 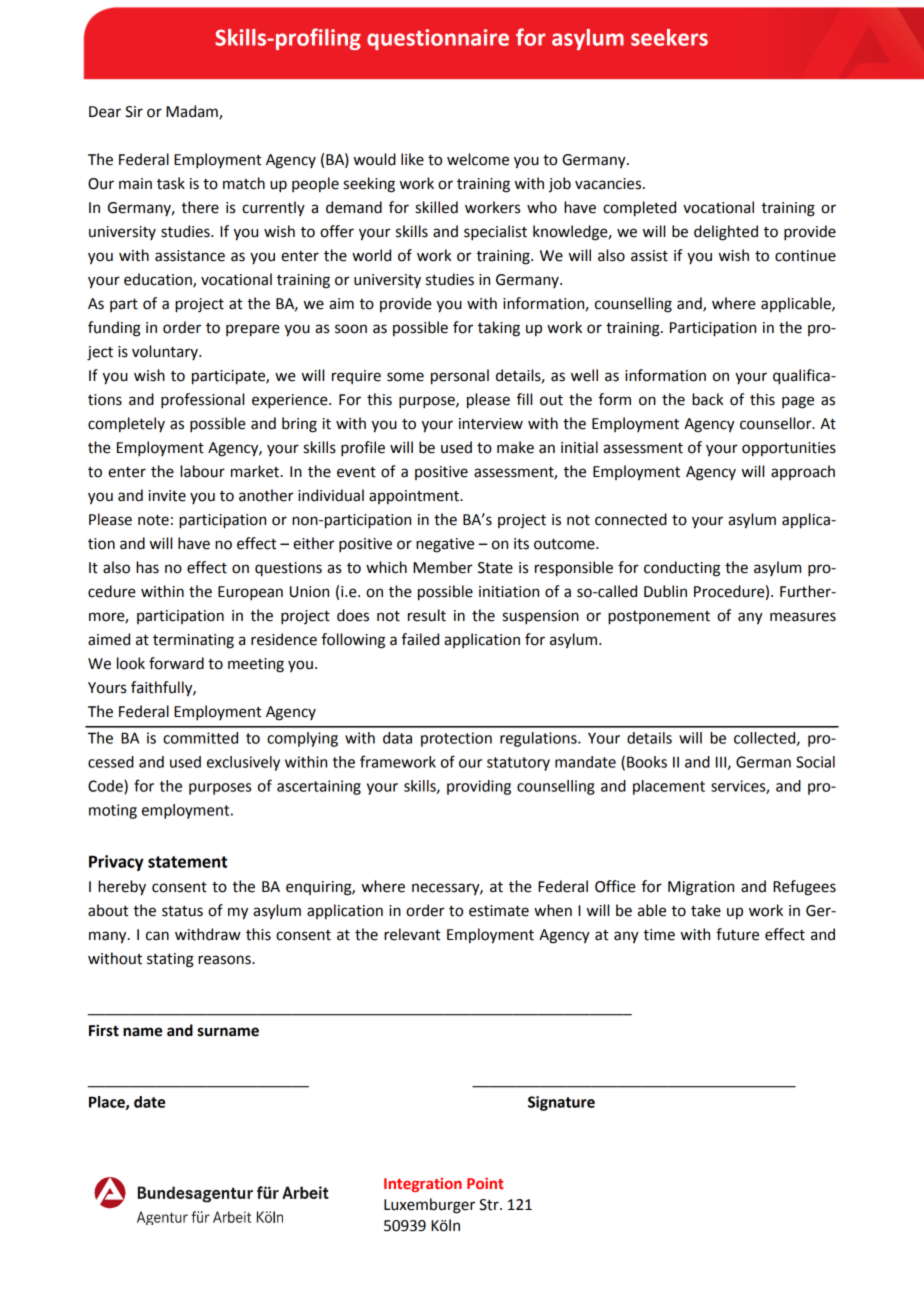 I want to click on invite, so click(x=167, y=496).
